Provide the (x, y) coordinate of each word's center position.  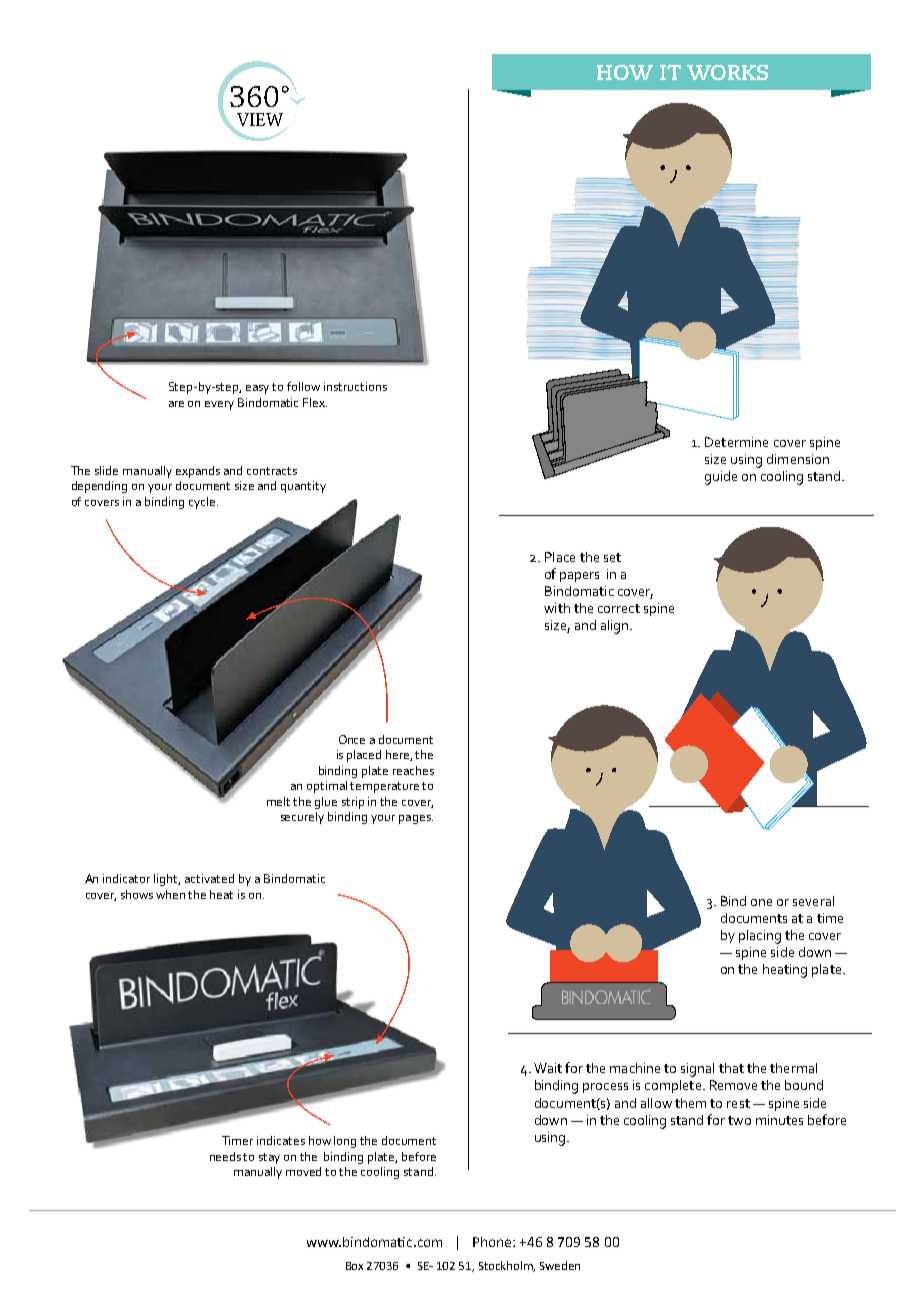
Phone (493, 1242)
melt (278, 801)
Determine (736, 442)
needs (225, 1156)
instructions (355, 386)
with (557, 608)
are (176, 404)
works (727, 72)
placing (760, 937)
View (258, 121)
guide (721, 478)
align (616, 627)
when (170, 894)
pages (416, 819)
